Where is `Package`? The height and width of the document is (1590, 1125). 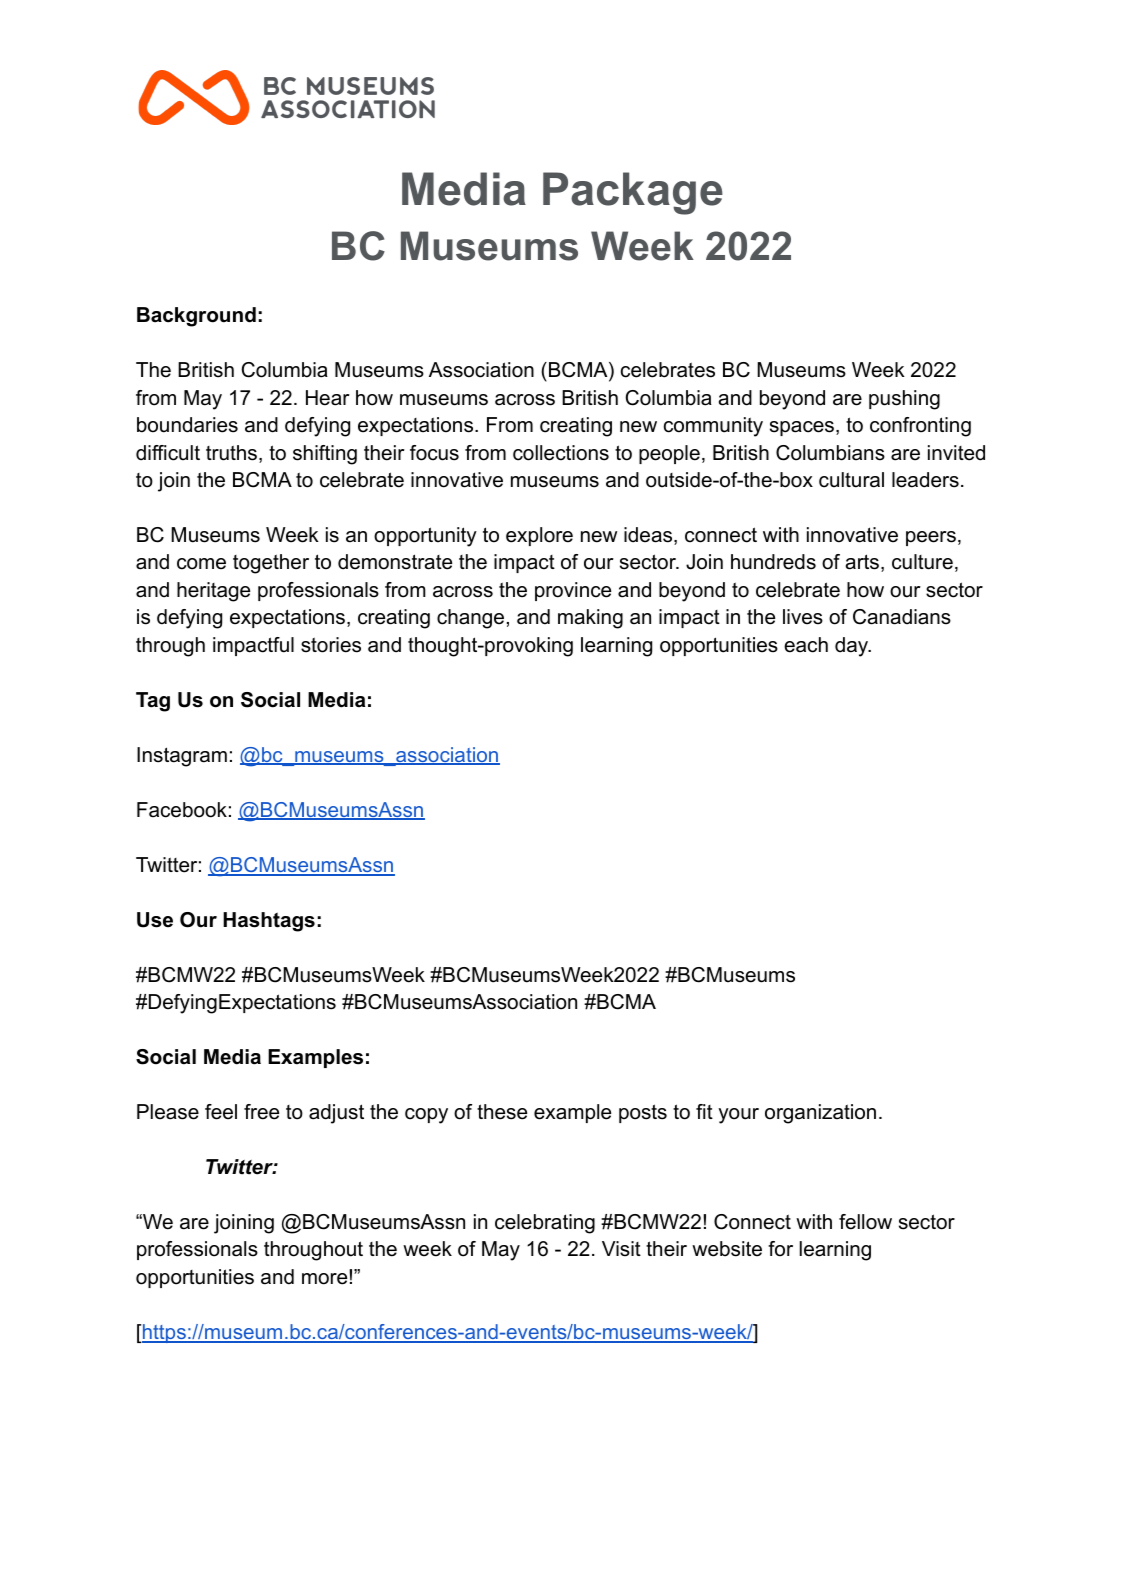
Package is located at coordinates (633, 193).
